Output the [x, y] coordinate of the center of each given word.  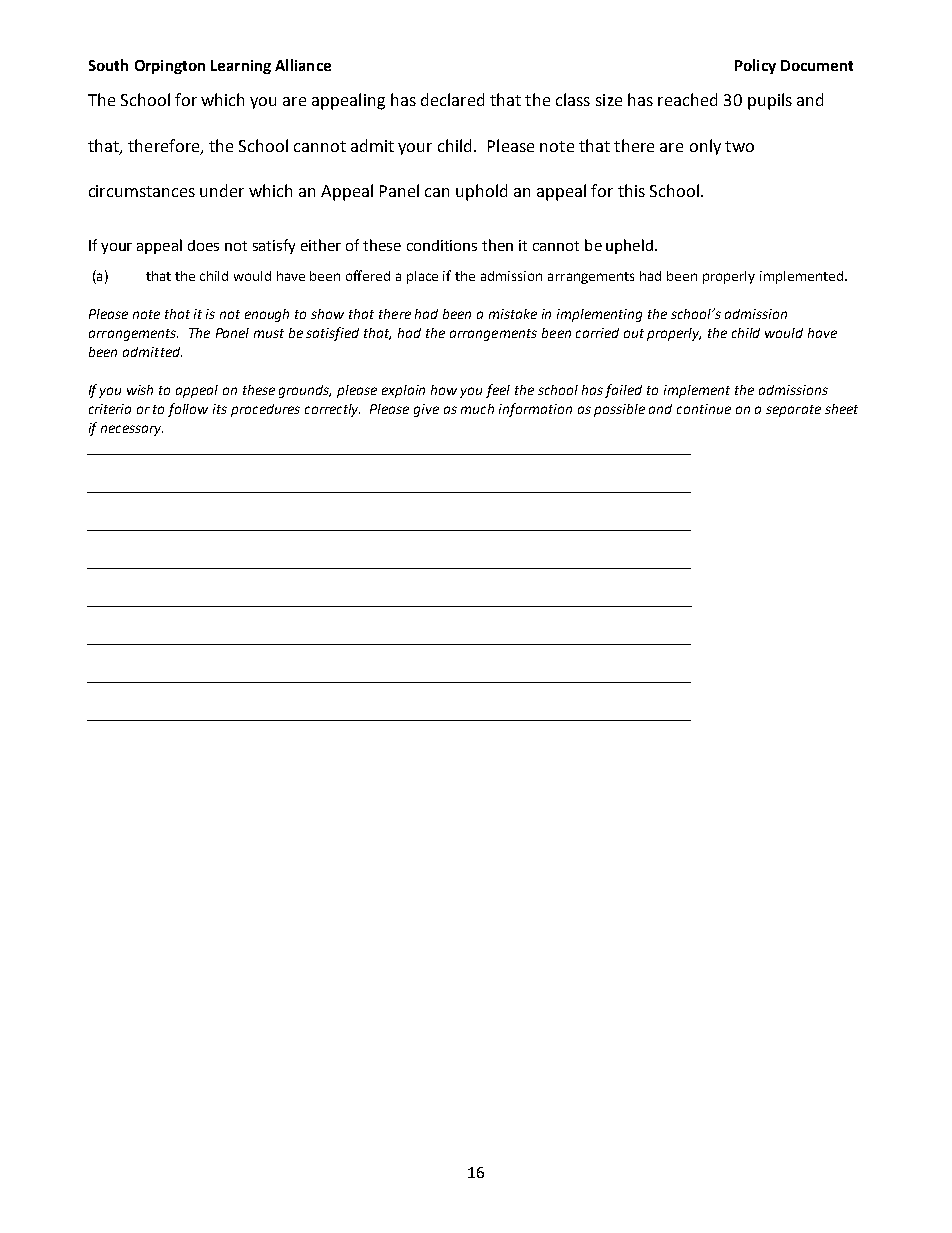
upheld [631, 246]
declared [452, 99]
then [497, 245]
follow [188, 410]
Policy [755, 66]
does [203, 245]
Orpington [170, 67]
